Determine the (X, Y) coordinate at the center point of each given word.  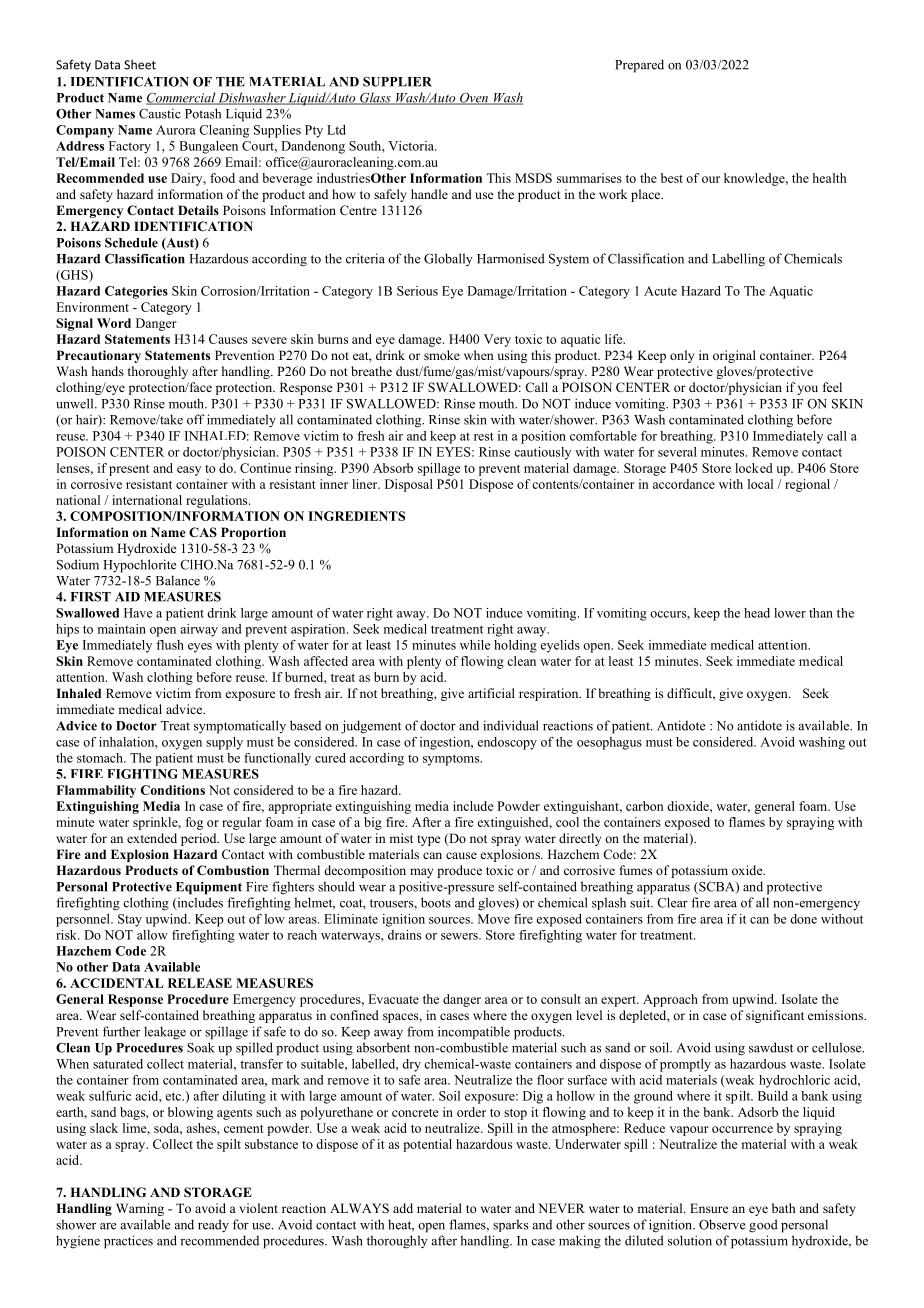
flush (170, 645)
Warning (140, 1209)
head (757, 613)
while (475, 645)
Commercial (181, 98)
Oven (474, 99)
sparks (510, 1225)
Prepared (639, 66)
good (763, 1226)
